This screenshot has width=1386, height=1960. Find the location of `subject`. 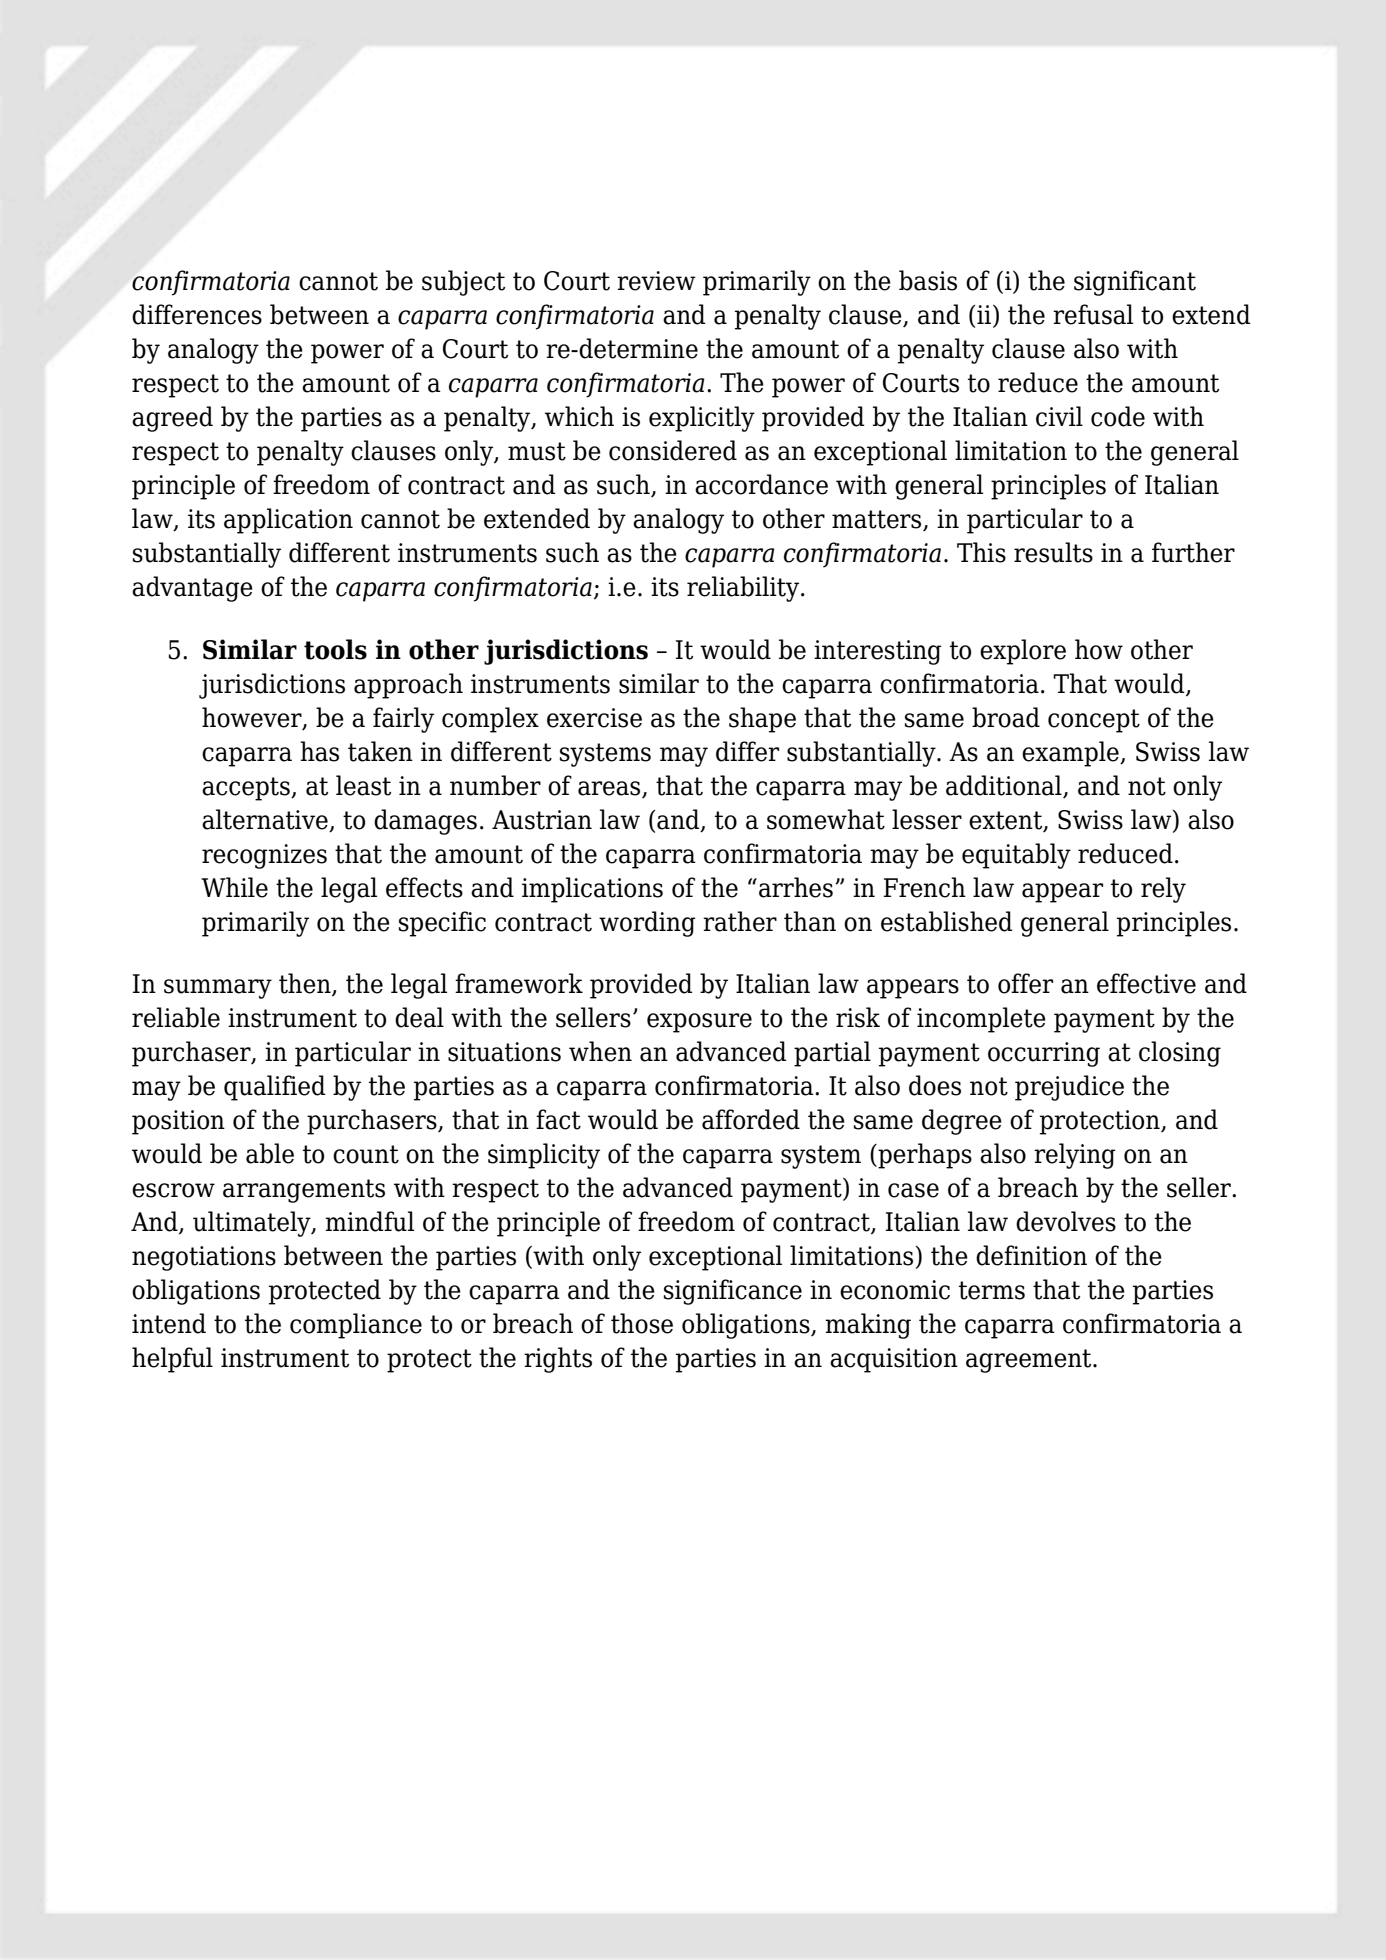

subject is located at coordinates (463, 283).
